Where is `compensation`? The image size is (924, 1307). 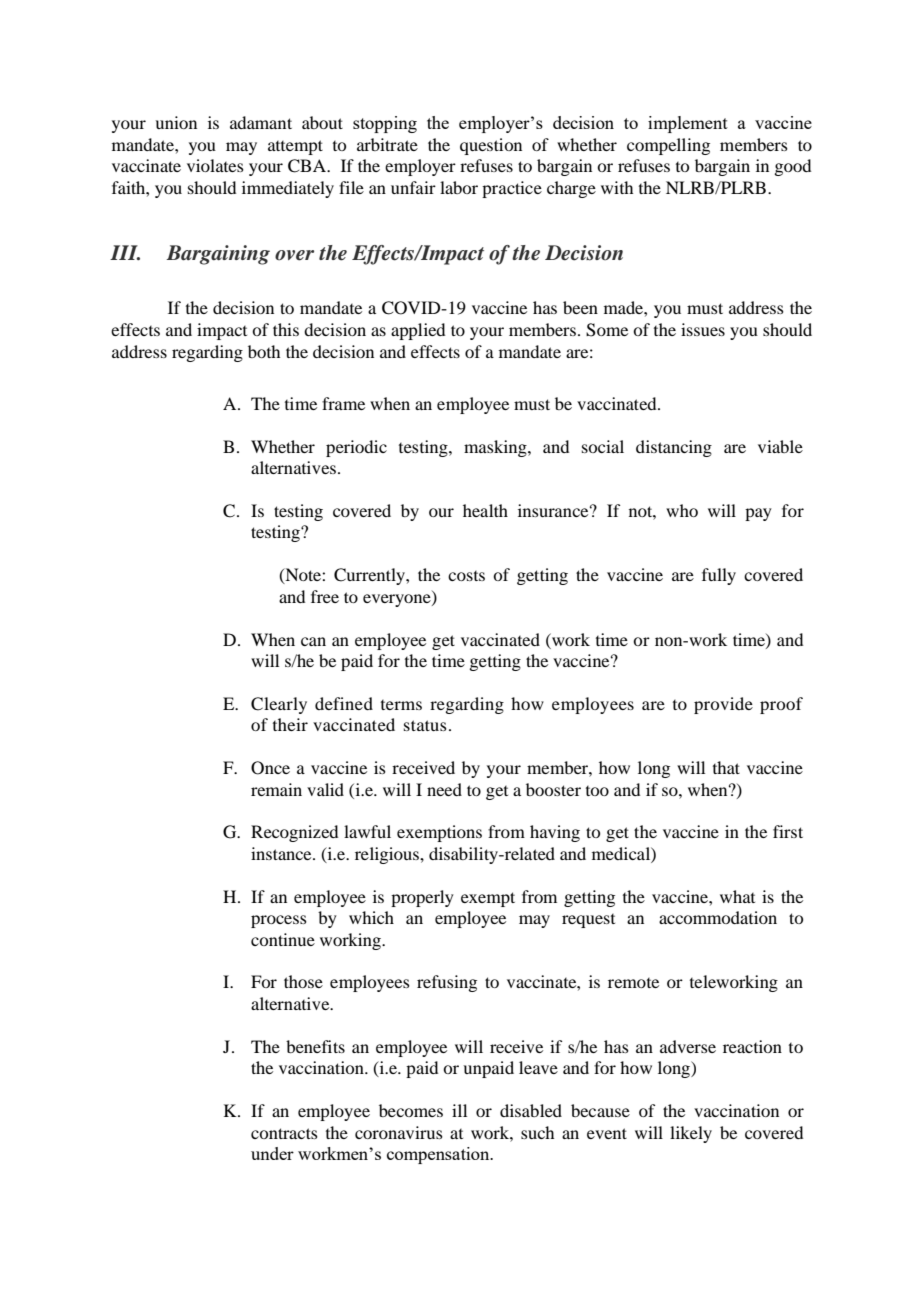 compensation is located at coordinates (439, 1155).
